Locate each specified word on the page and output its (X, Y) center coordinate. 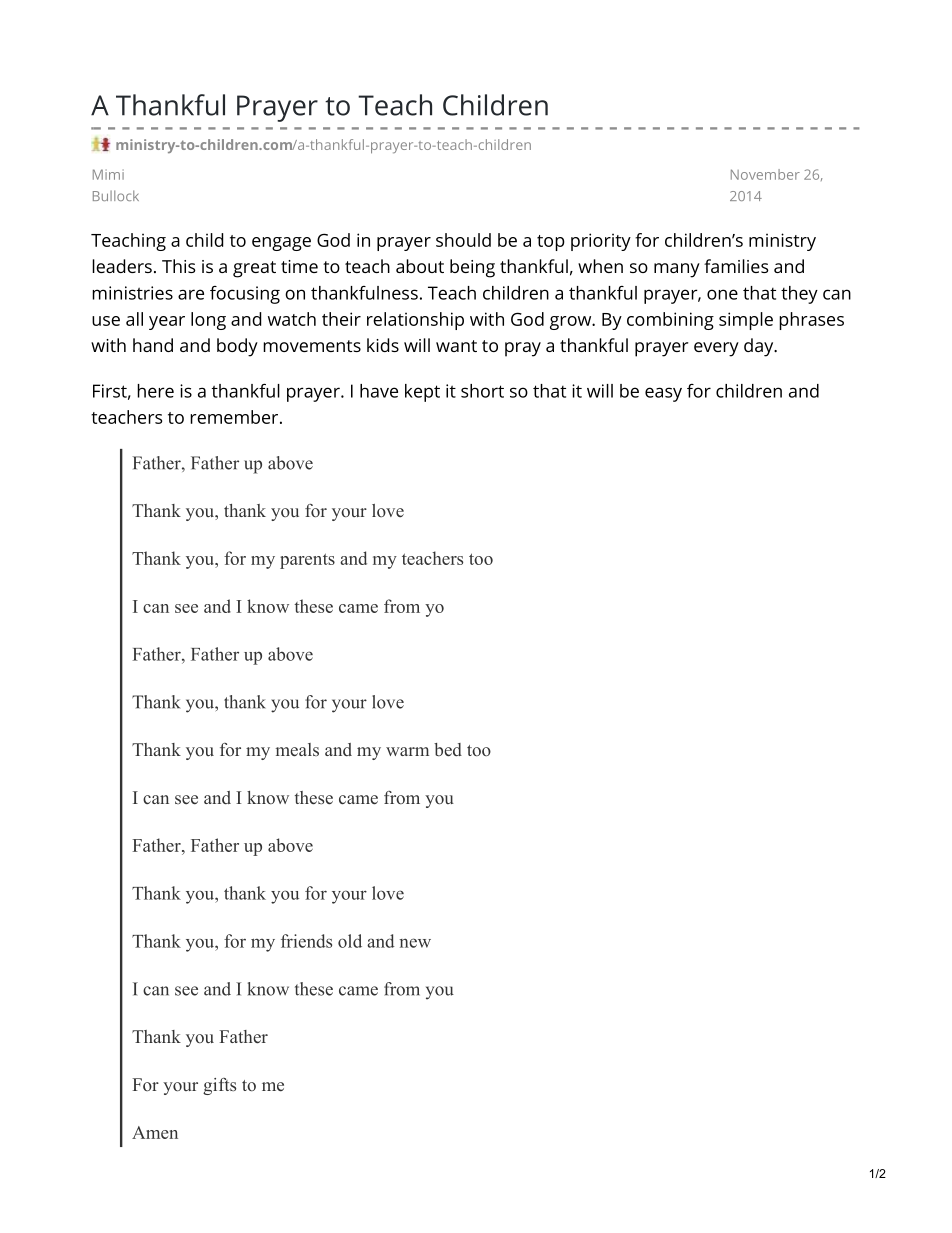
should (463, 240)
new (415, 943)
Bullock (116, 195)
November (765, 174)
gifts (219, 1086)
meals (297, 750)
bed (448, 750)
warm (407, 751)
